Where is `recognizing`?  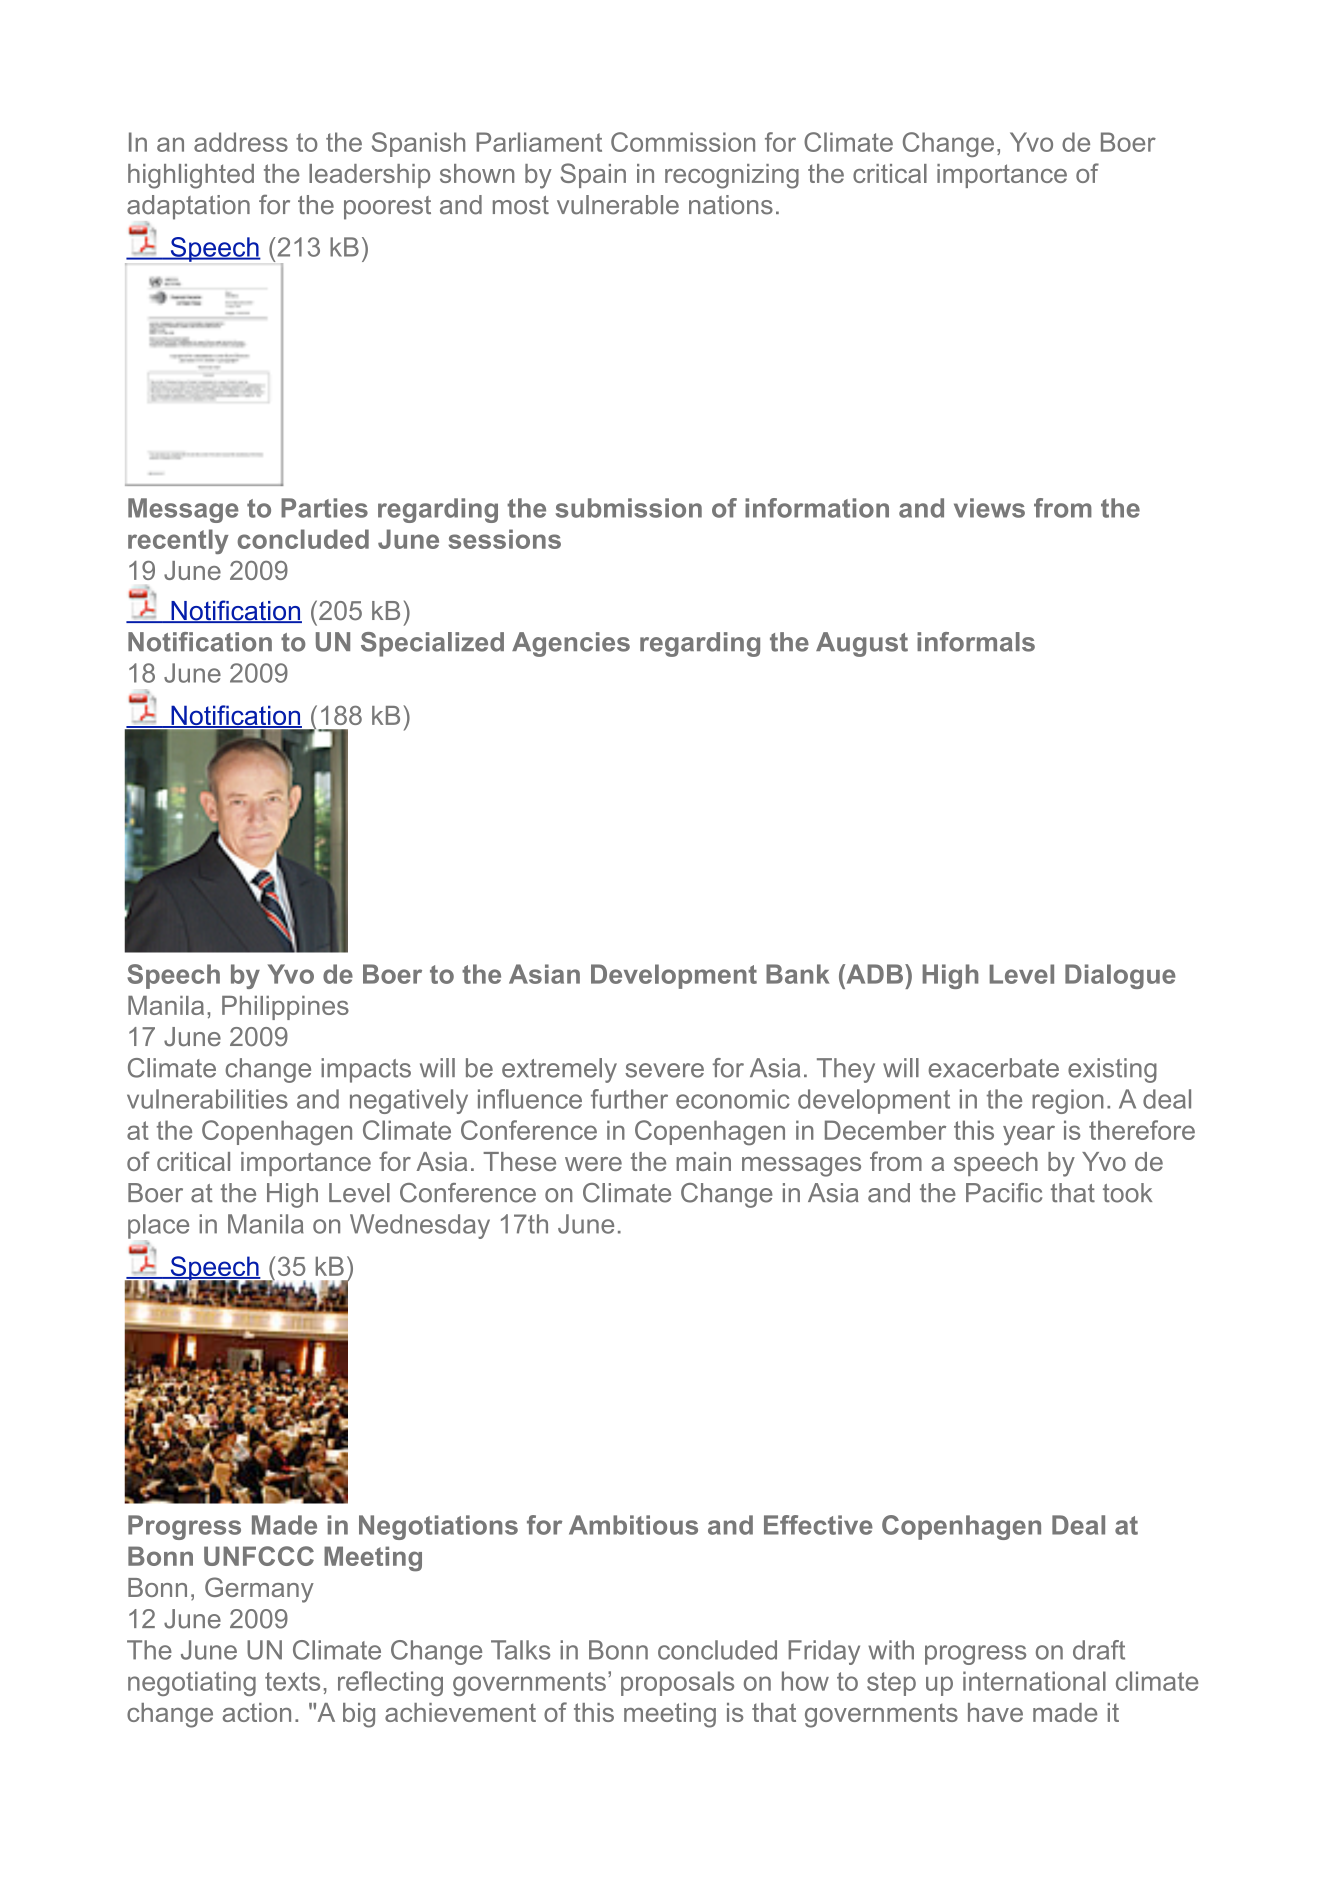
recognizing is located at coordinates (732, 176).
